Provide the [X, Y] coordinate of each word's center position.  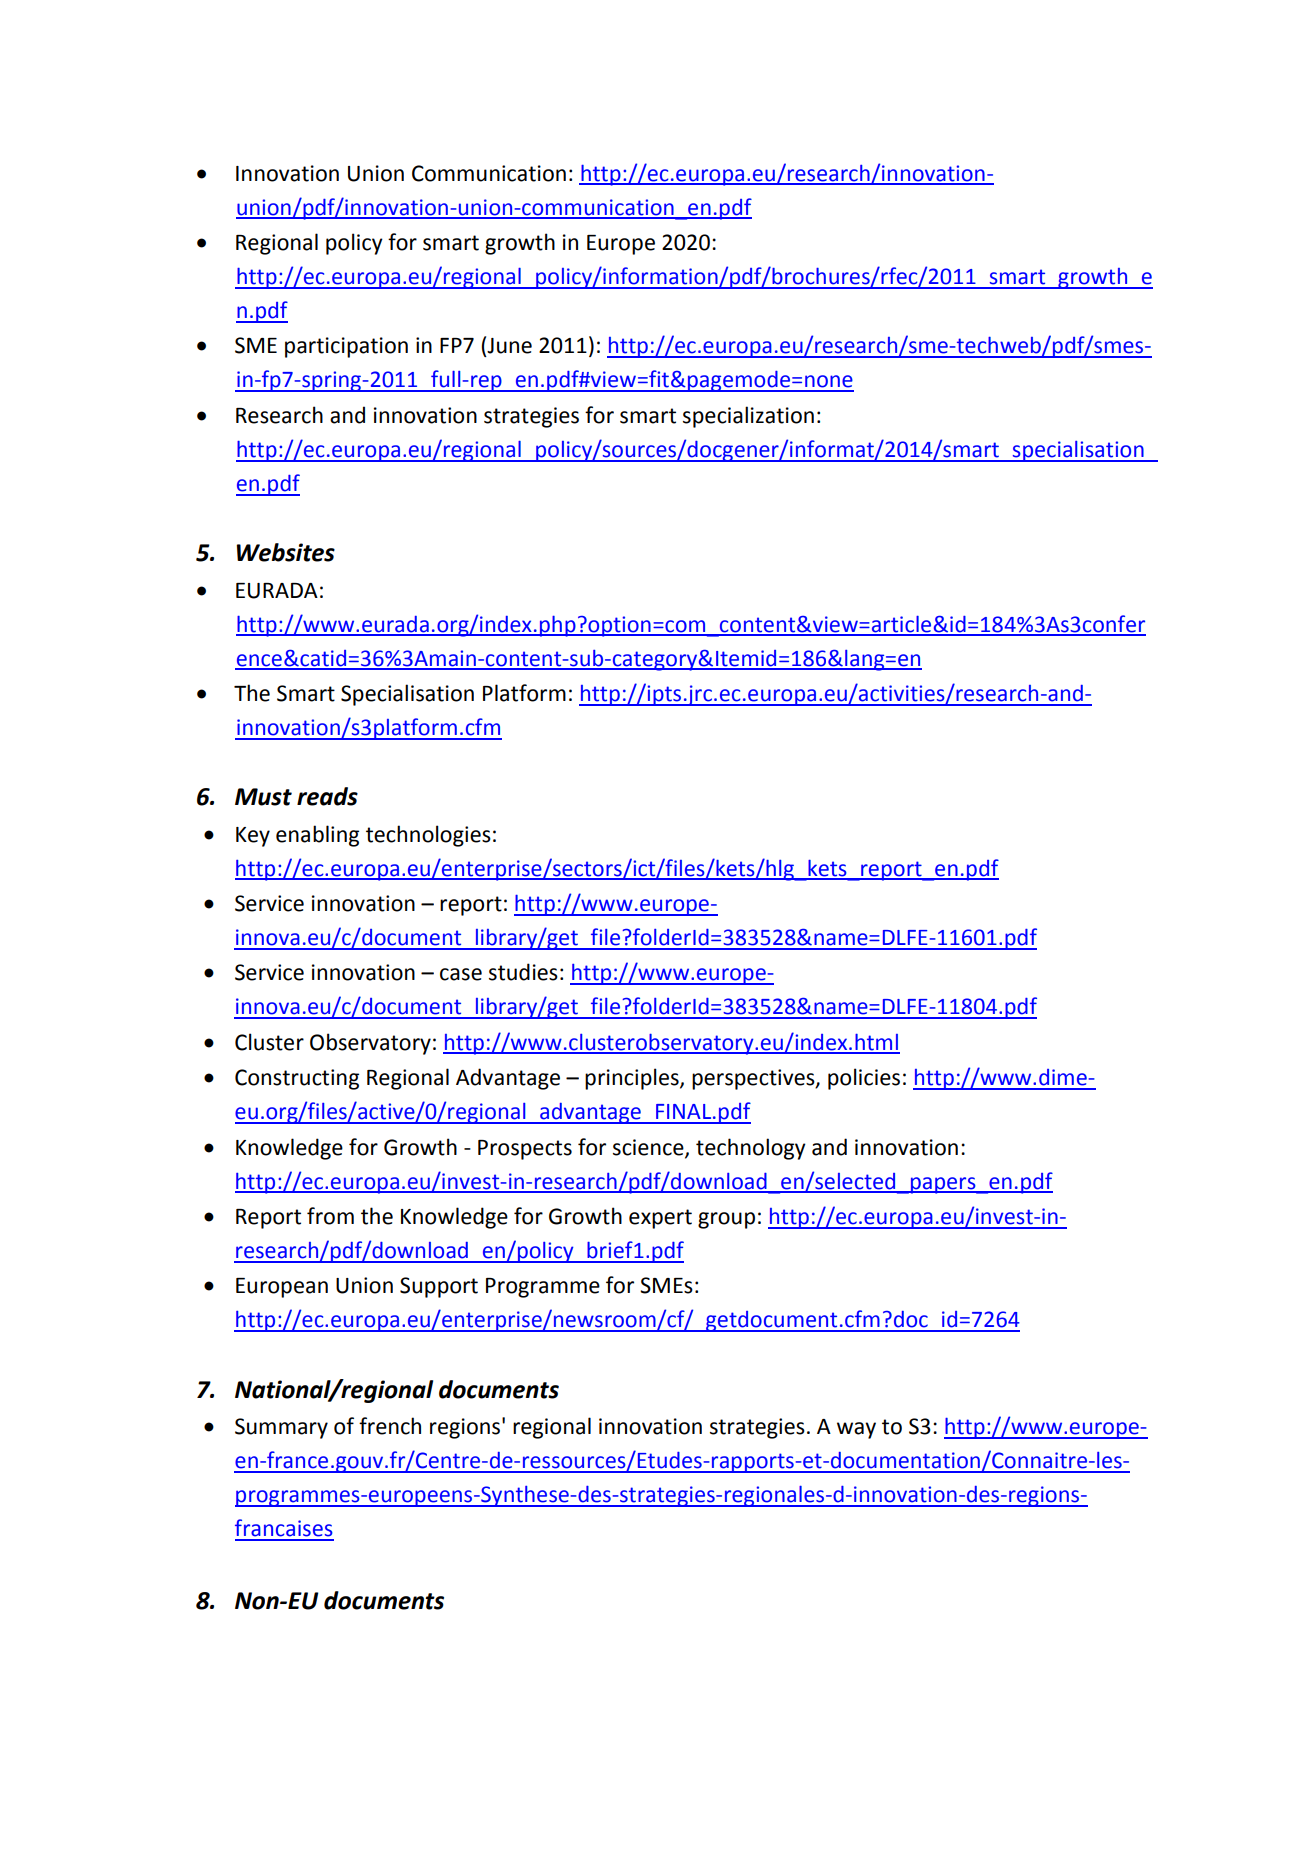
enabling [317, 836]
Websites [285, 552]
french [390, 1426]
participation [346, 347]
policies [864, 1079]
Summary [281, 1428]
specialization [748, 417]
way [856, 1430]
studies [523, 972]
